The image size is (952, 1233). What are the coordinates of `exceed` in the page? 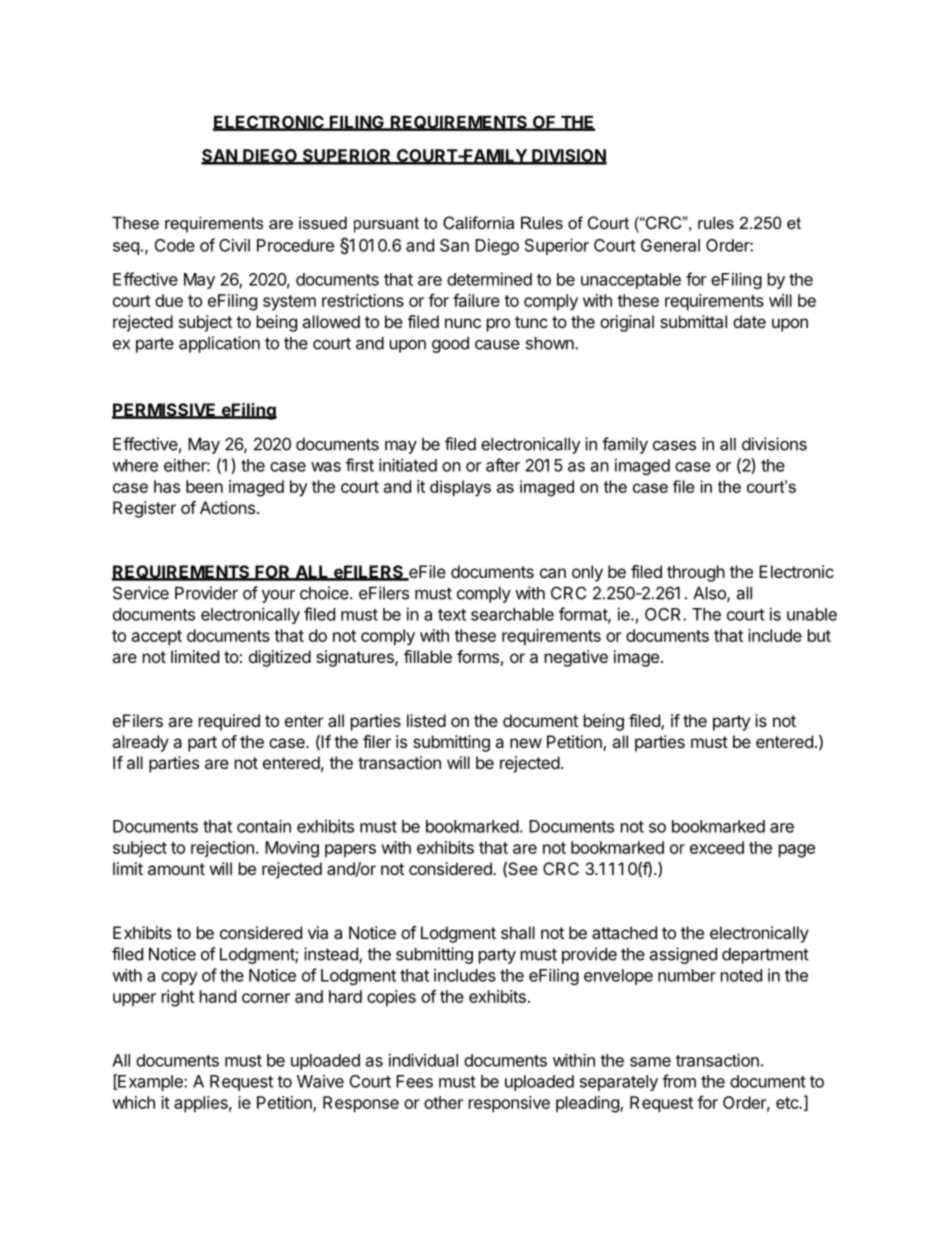 It's located at (717, 847).
